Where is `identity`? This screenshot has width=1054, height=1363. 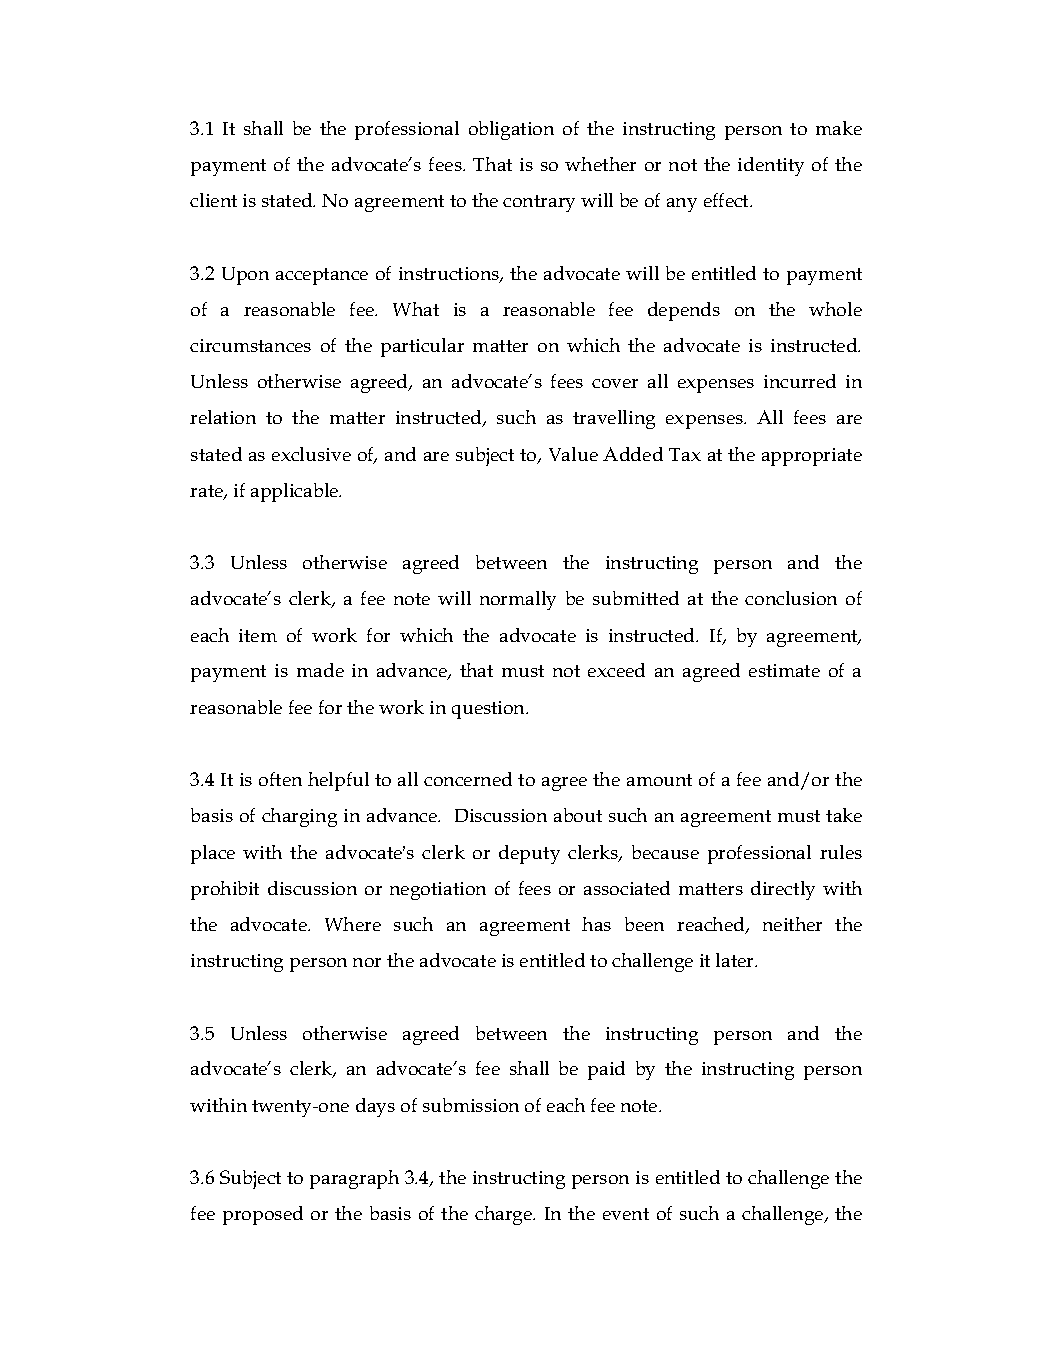
identity is located at coordinates (771, 166).
